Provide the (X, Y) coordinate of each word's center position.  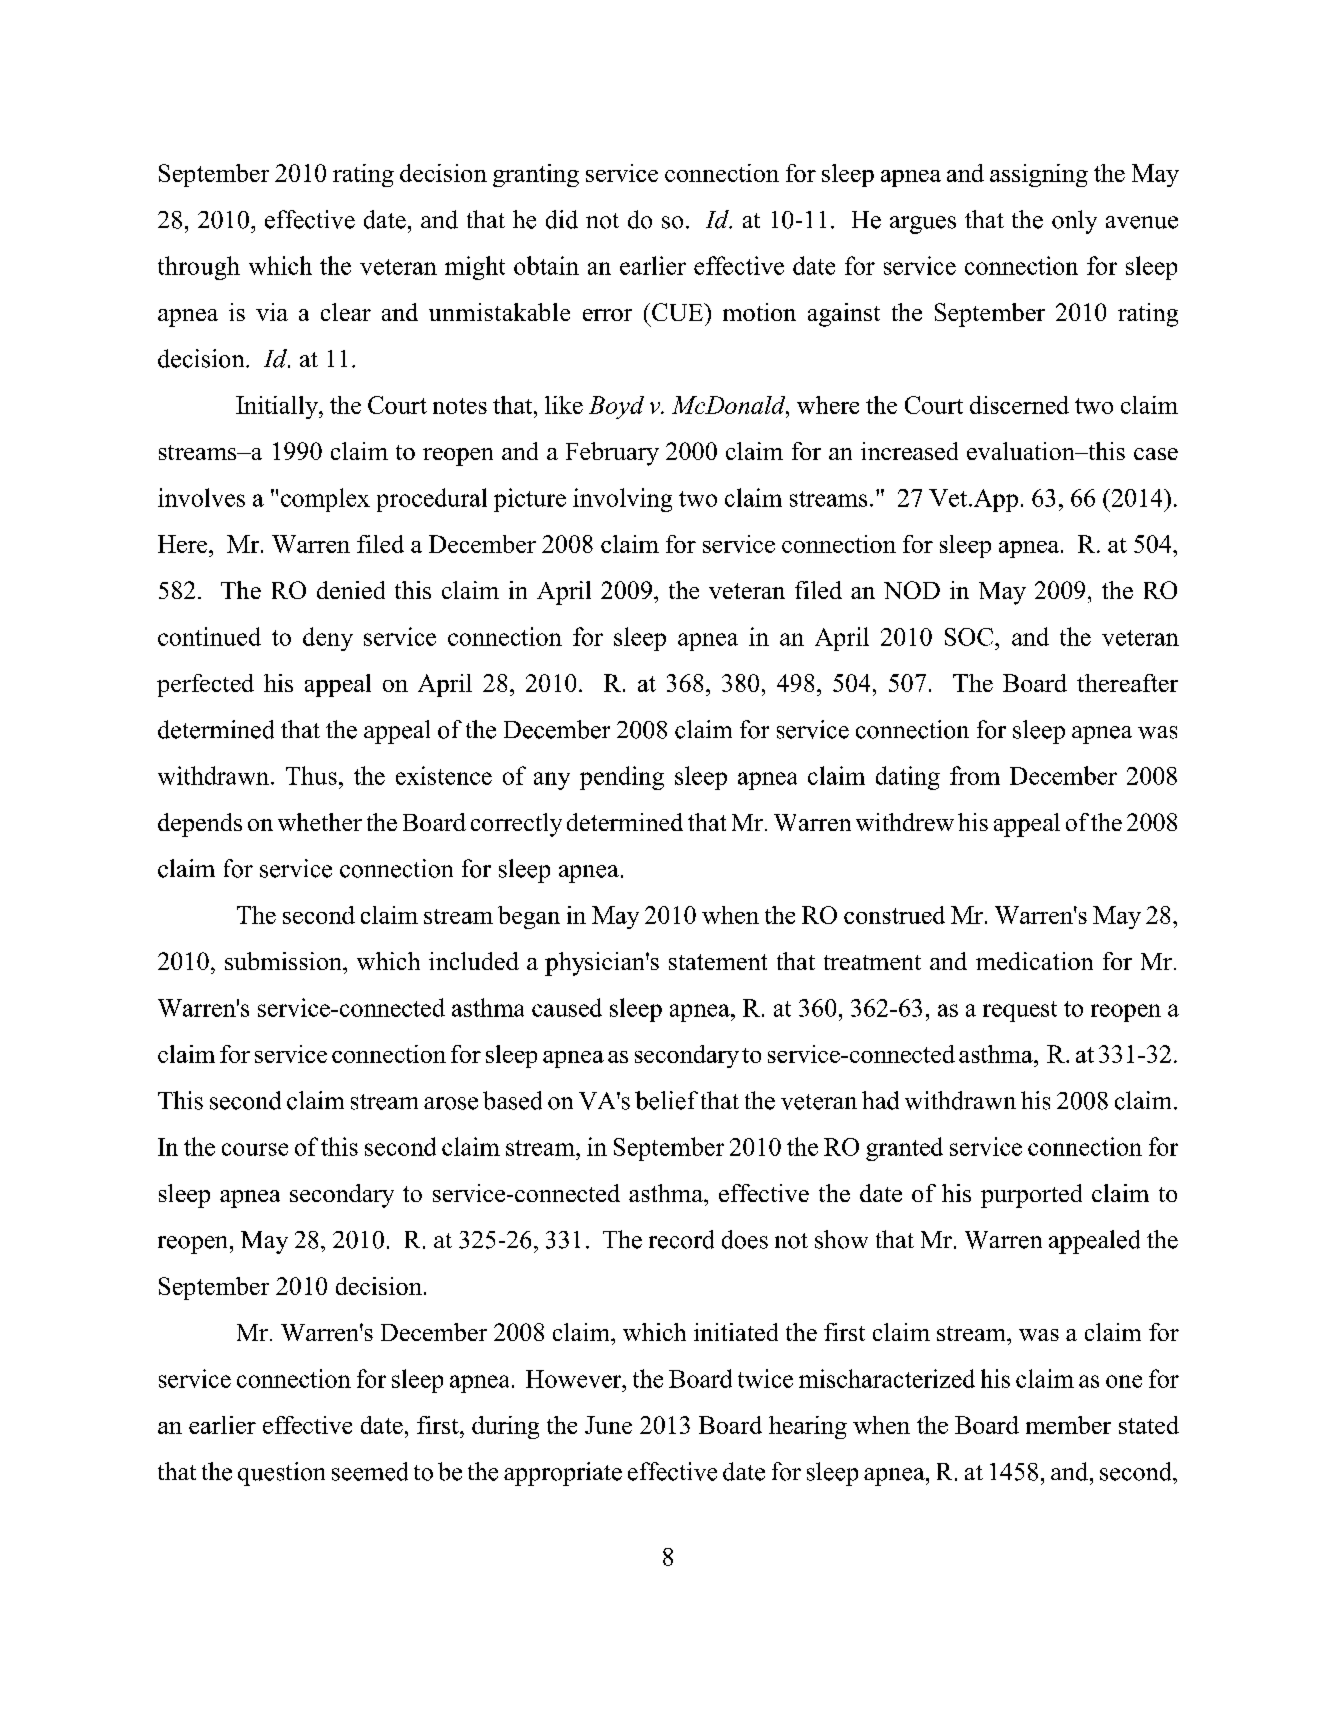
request (1020, 1011)
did (562, 219)
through (199, 268)
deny (328, 639)
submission (284, 961)
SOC (970, 637)
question (281, 1474)
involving (622, 500)
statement (718, 962)
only (1074, 222)
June (608, 1425)
